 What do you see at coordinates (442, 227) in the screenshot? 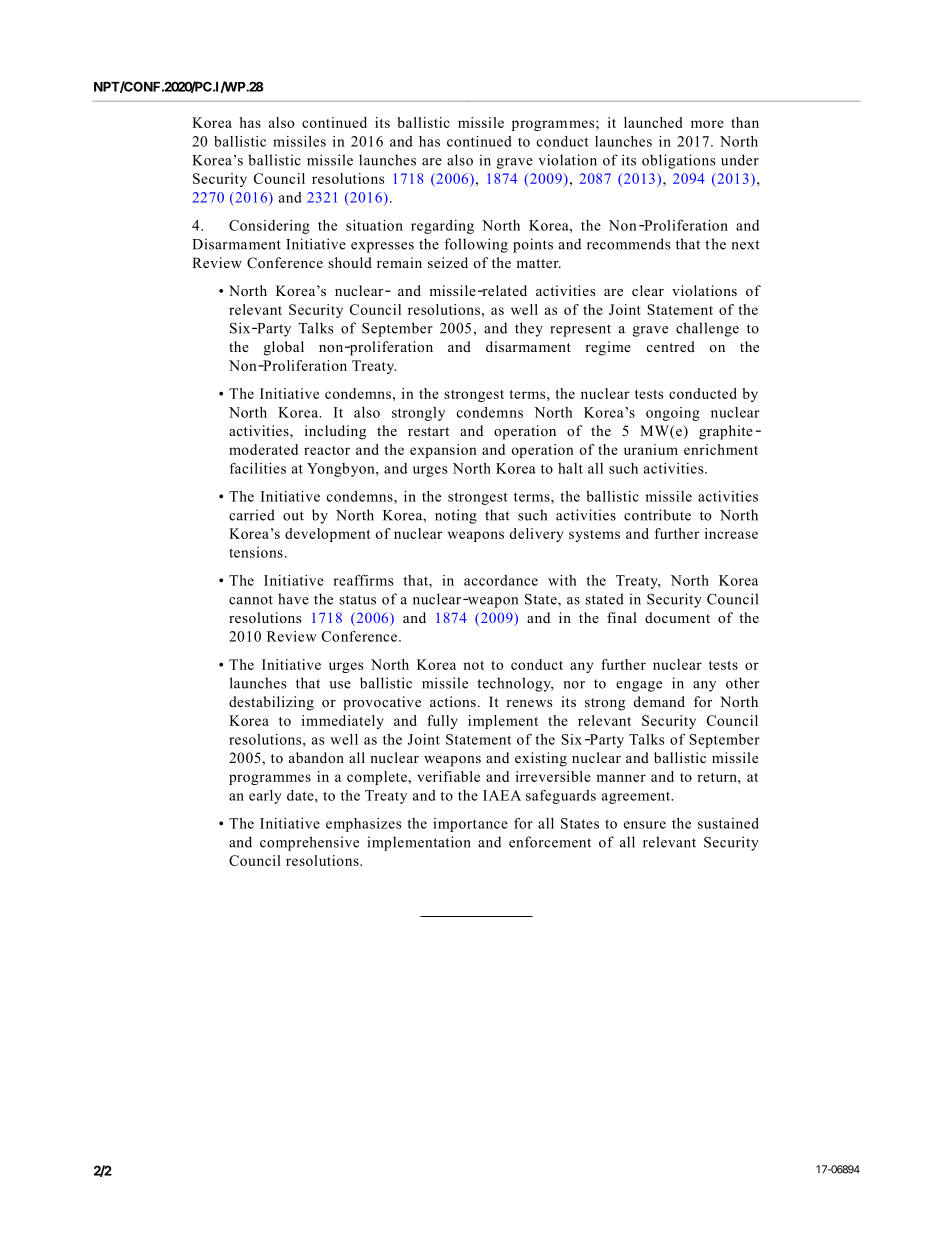
I see `regarding` at bounding box center [442, 227].
